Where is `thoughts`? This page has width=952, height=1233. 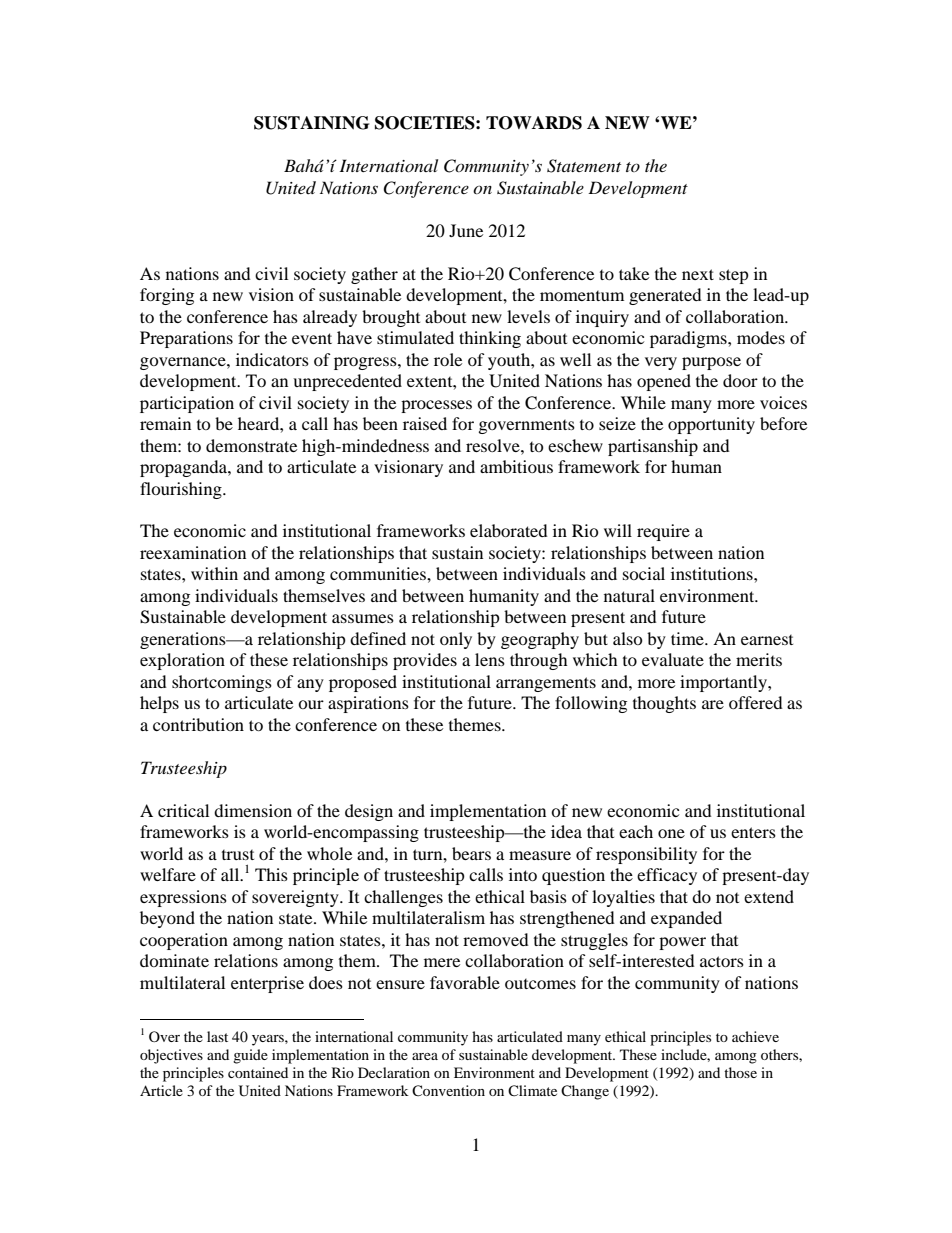 thoughts is located at coordinates (664, 704).
